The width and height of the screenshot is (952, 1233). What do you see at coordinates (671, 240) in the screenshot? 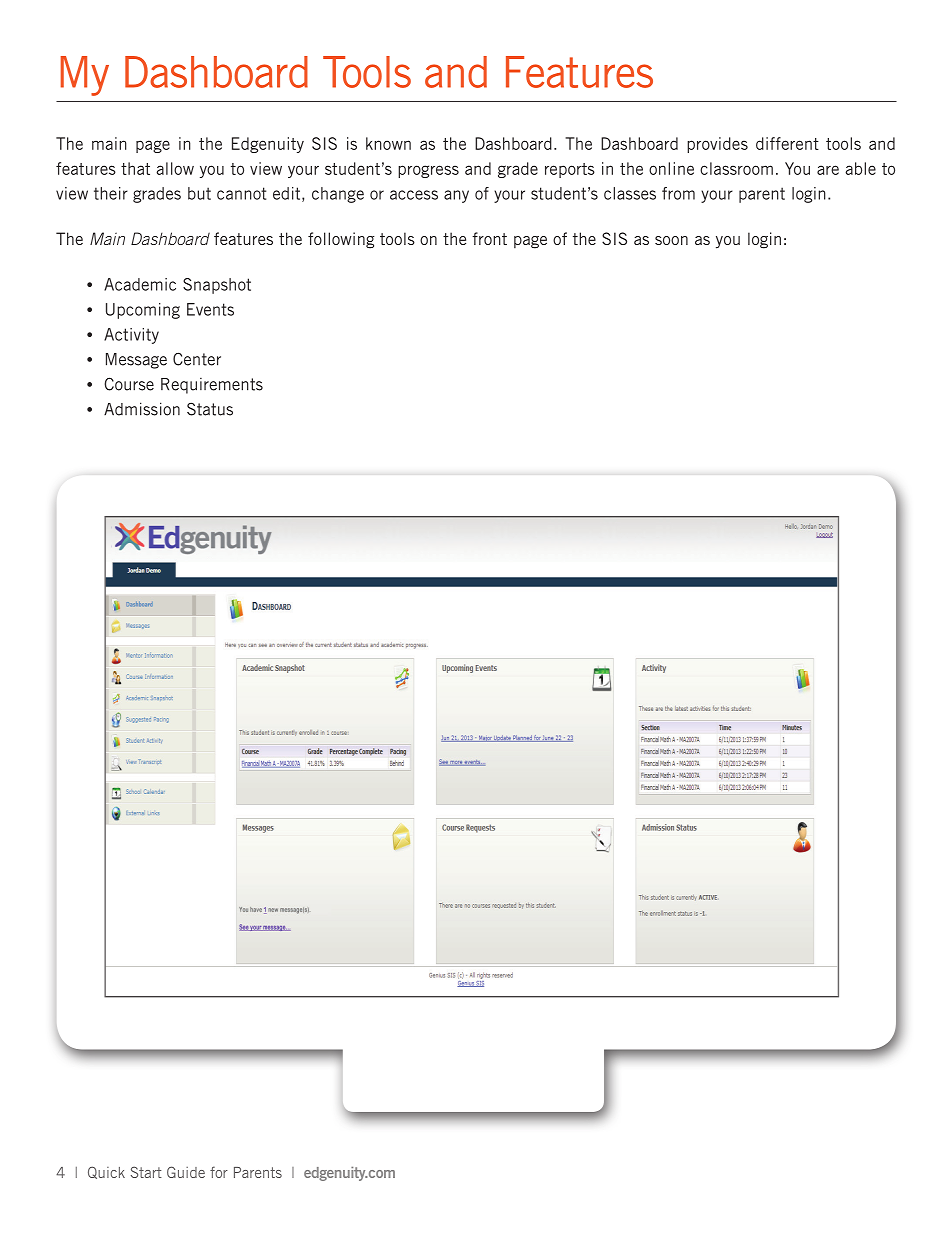
I see `soon` at bounding box center [671, 240].
